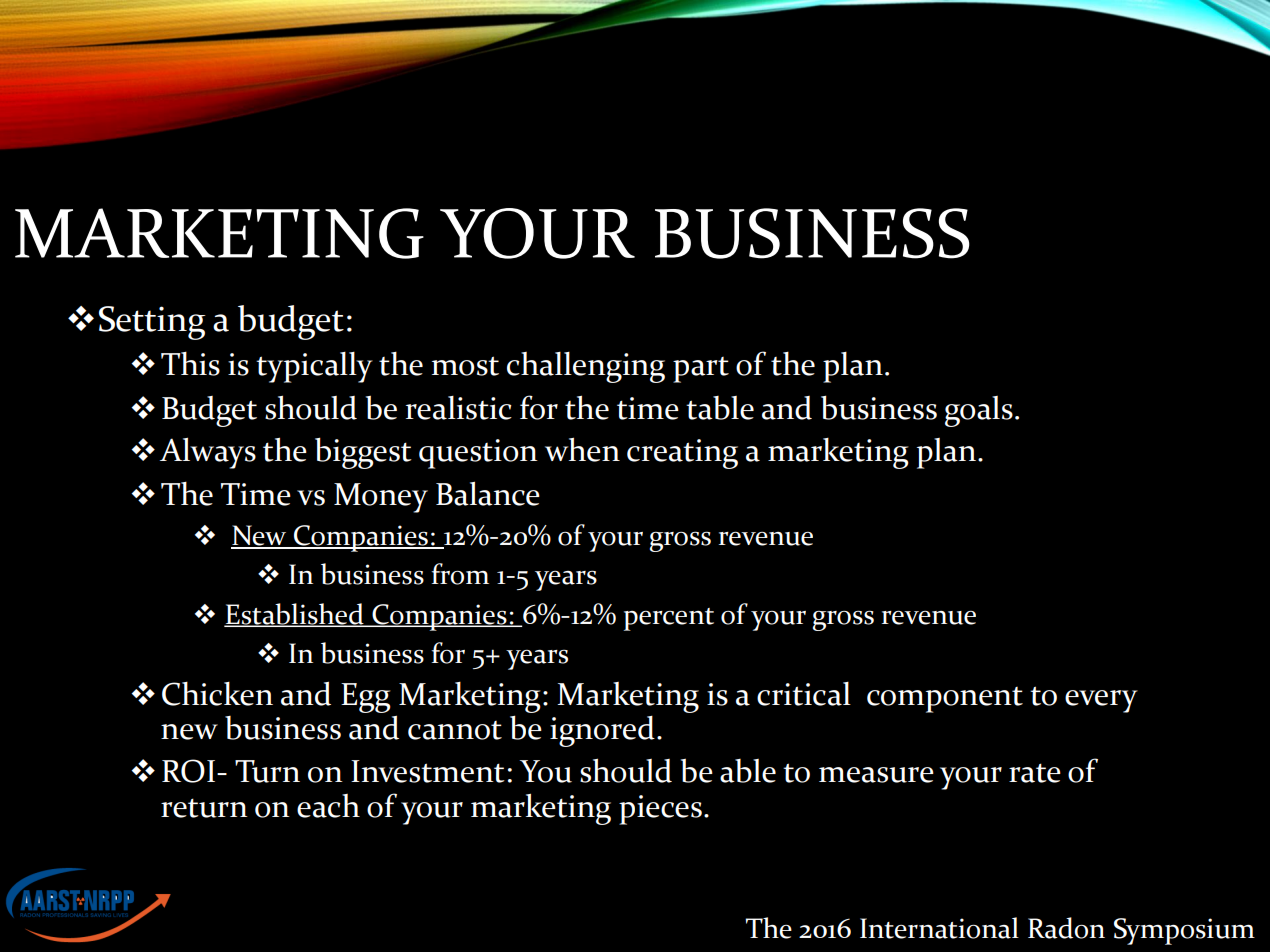  Describe the element at coordinates (669, 619) in the document. I see `percent` at that location.
